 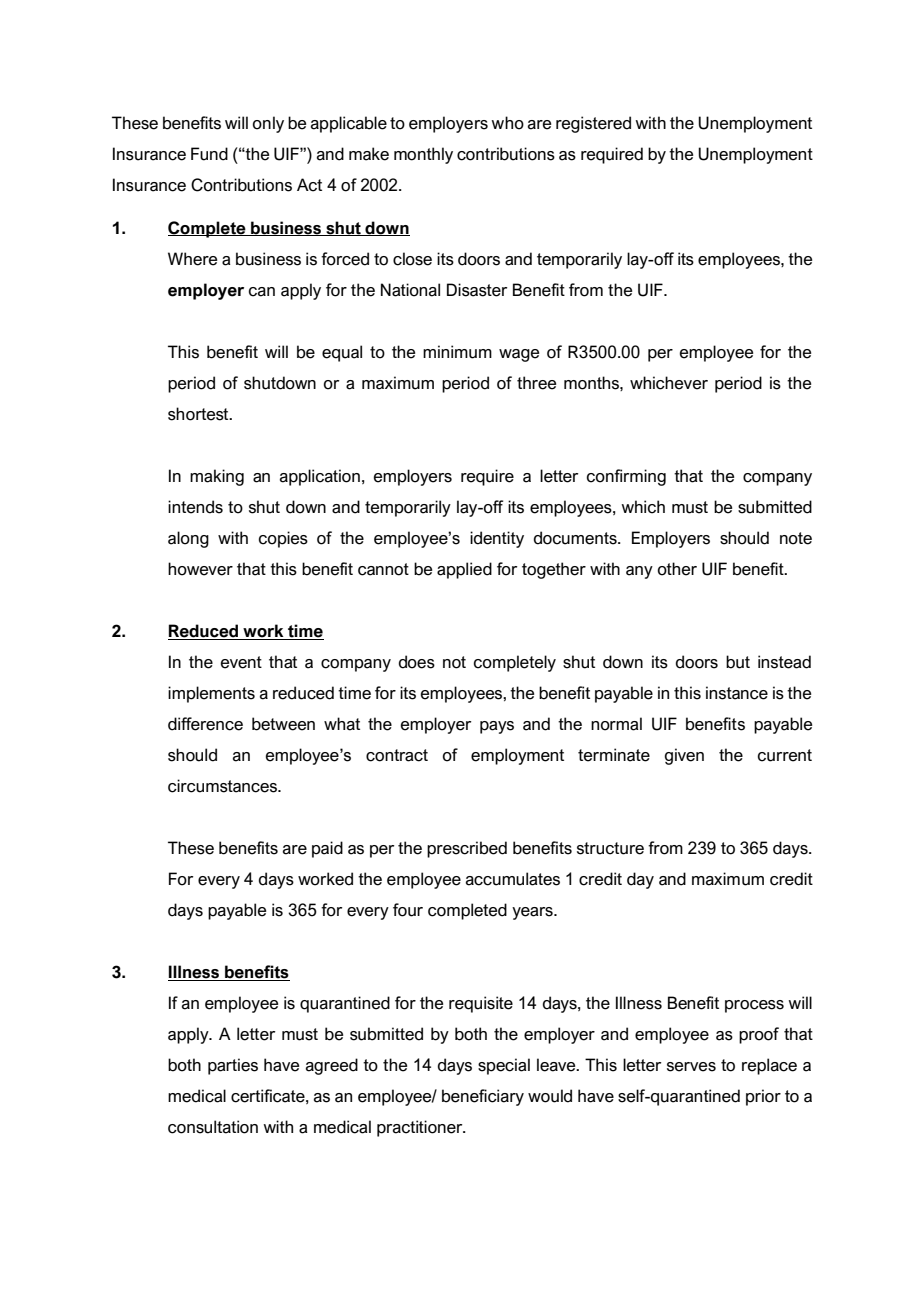 I want to click on parties, so click(x=233, y=1066).
